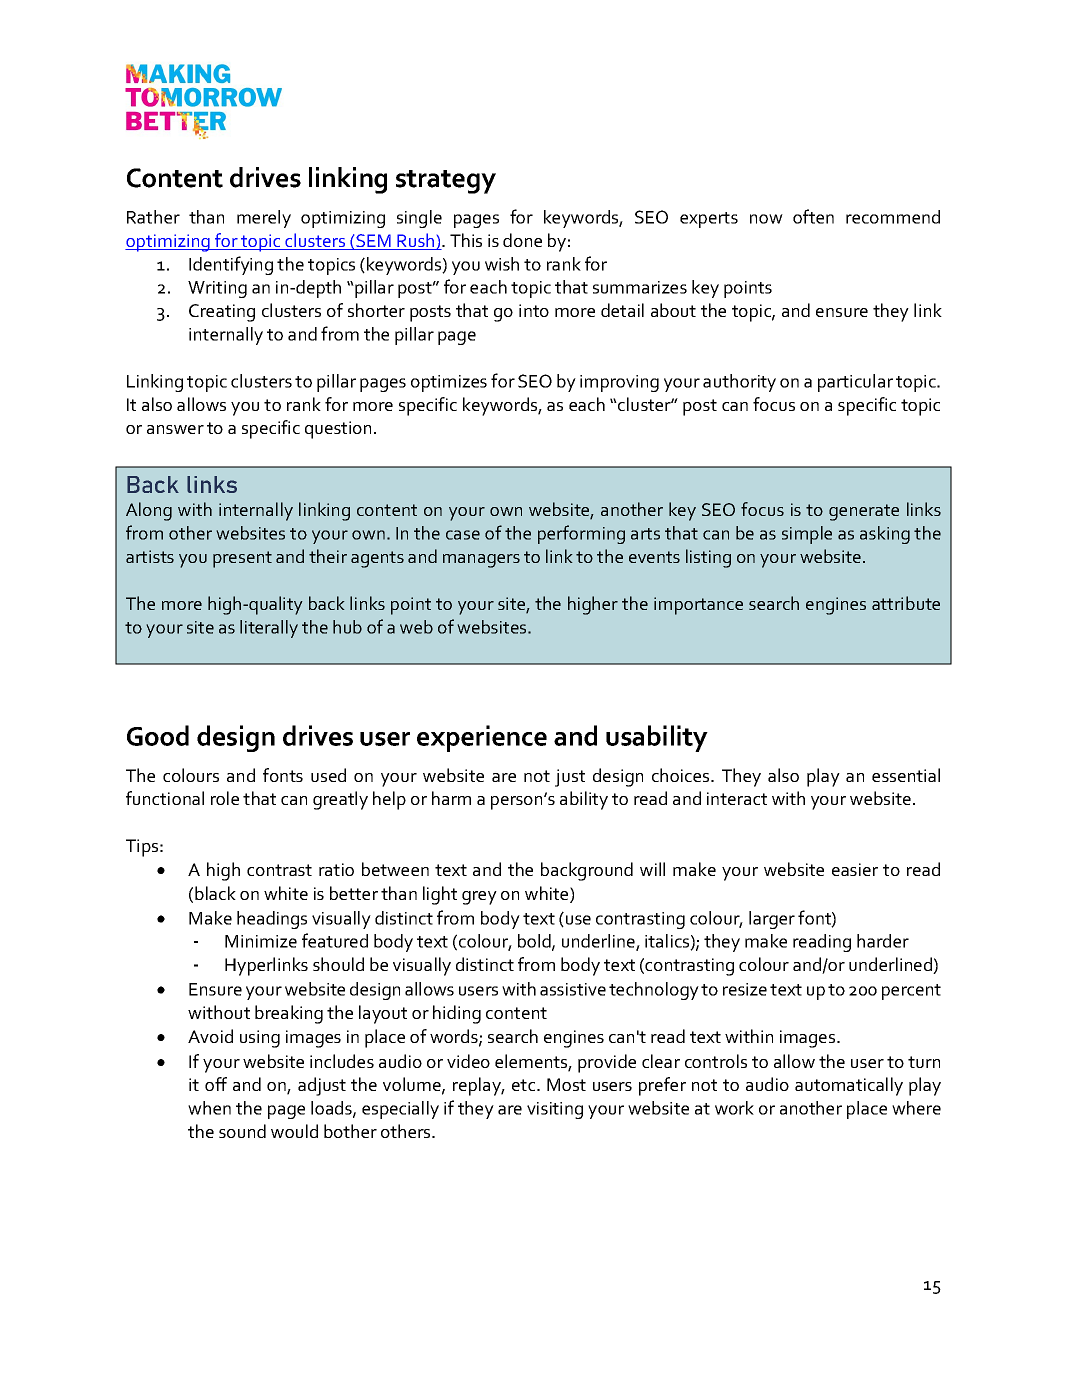  Describe the element at coordinates (264, 219) in the screenshot. I see `merely` at that location.
